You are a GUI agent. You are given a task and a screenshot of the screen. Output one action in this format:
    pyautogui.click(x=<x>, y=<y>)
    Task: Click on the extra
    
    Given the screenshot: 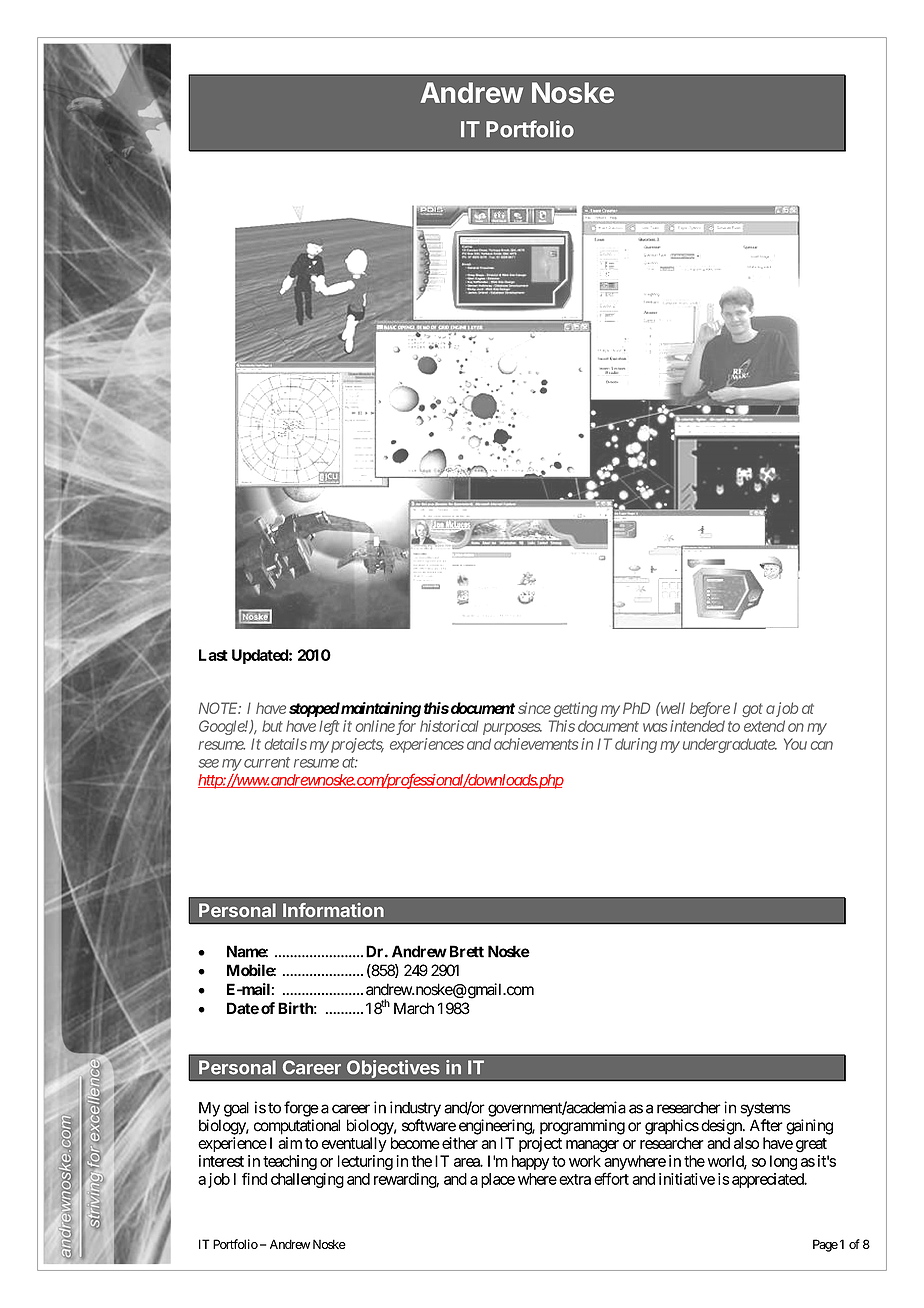 What is the action you would take?
    pyautogui.click(x=575, y=1179)
